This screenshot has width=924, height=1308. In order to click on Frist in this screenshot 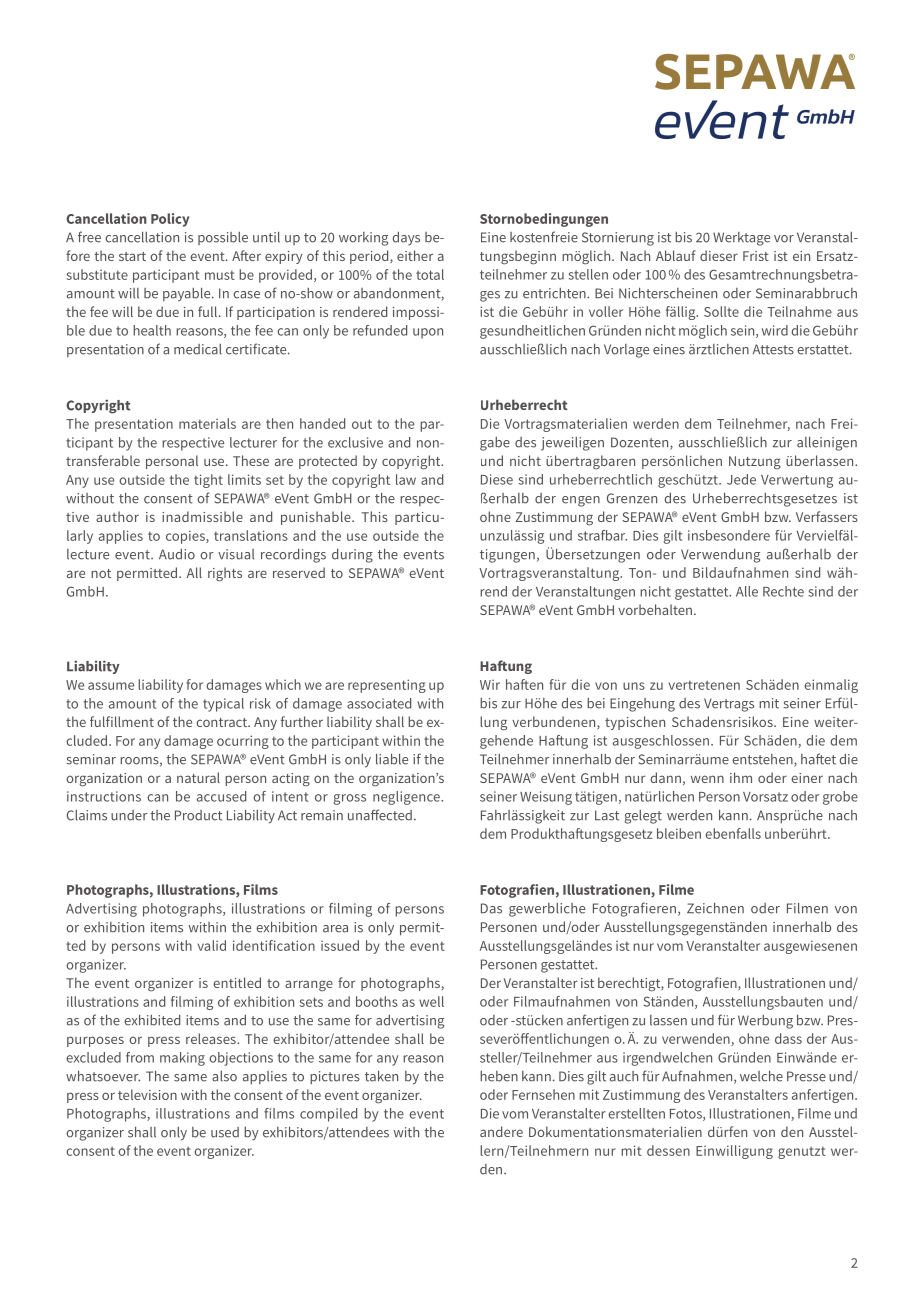, I will do `click(756, 256)`.
